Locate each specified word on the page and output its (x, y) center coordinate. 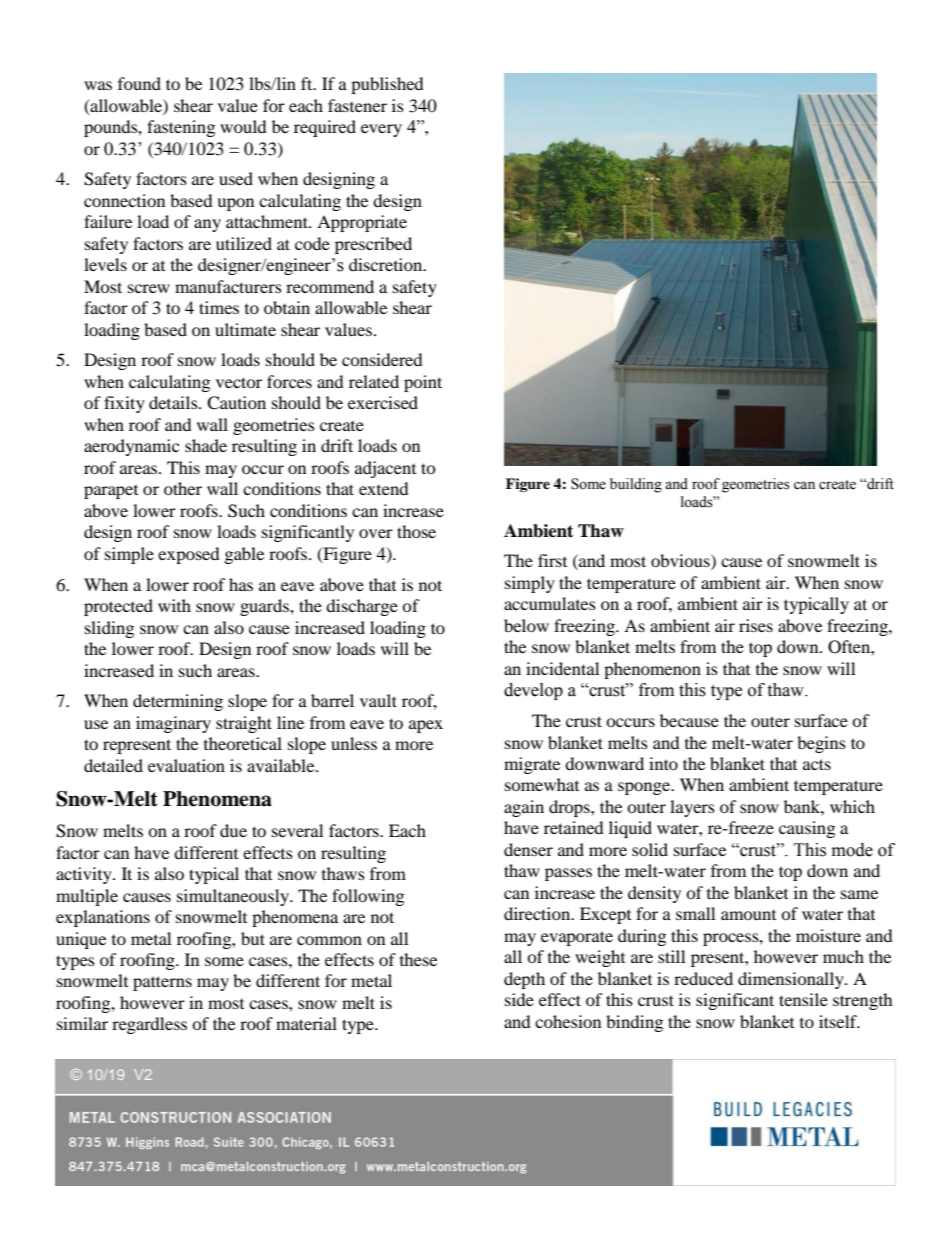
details (174, 402)
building (636, 485)
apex (426, 726)
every (381, 130)
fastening (181, 128)
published (387, 85)
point (423, 383)
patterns (162, 983)
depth (524, 980)
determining (178, 702)
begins (821, 744)
